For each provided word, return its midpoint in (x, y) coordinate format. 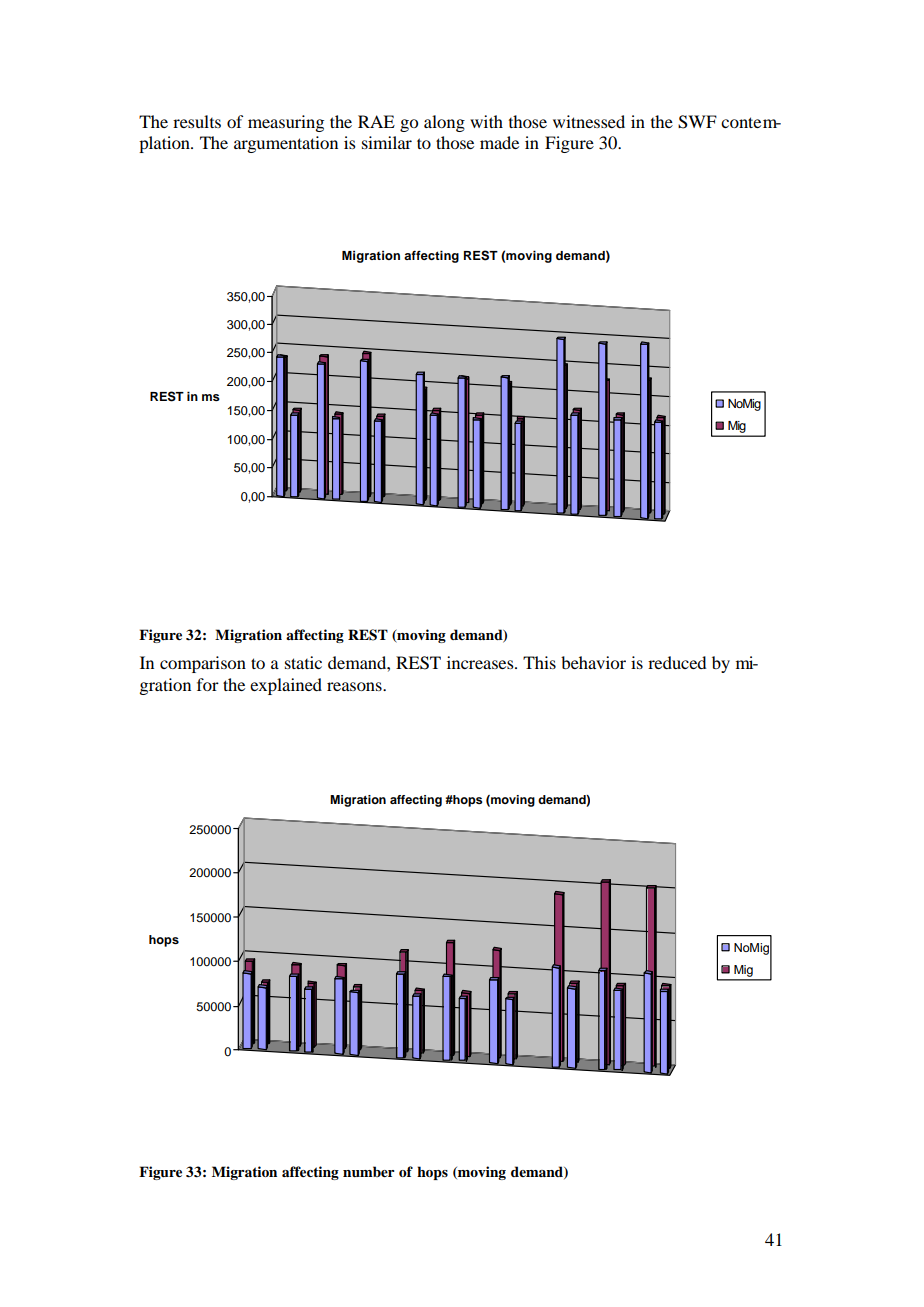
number (369, 1171)
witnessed (589, 121)
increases (481, 662)
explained (286, 686)
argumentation (286, 144)
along (444, 123)
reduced (677, 662)
